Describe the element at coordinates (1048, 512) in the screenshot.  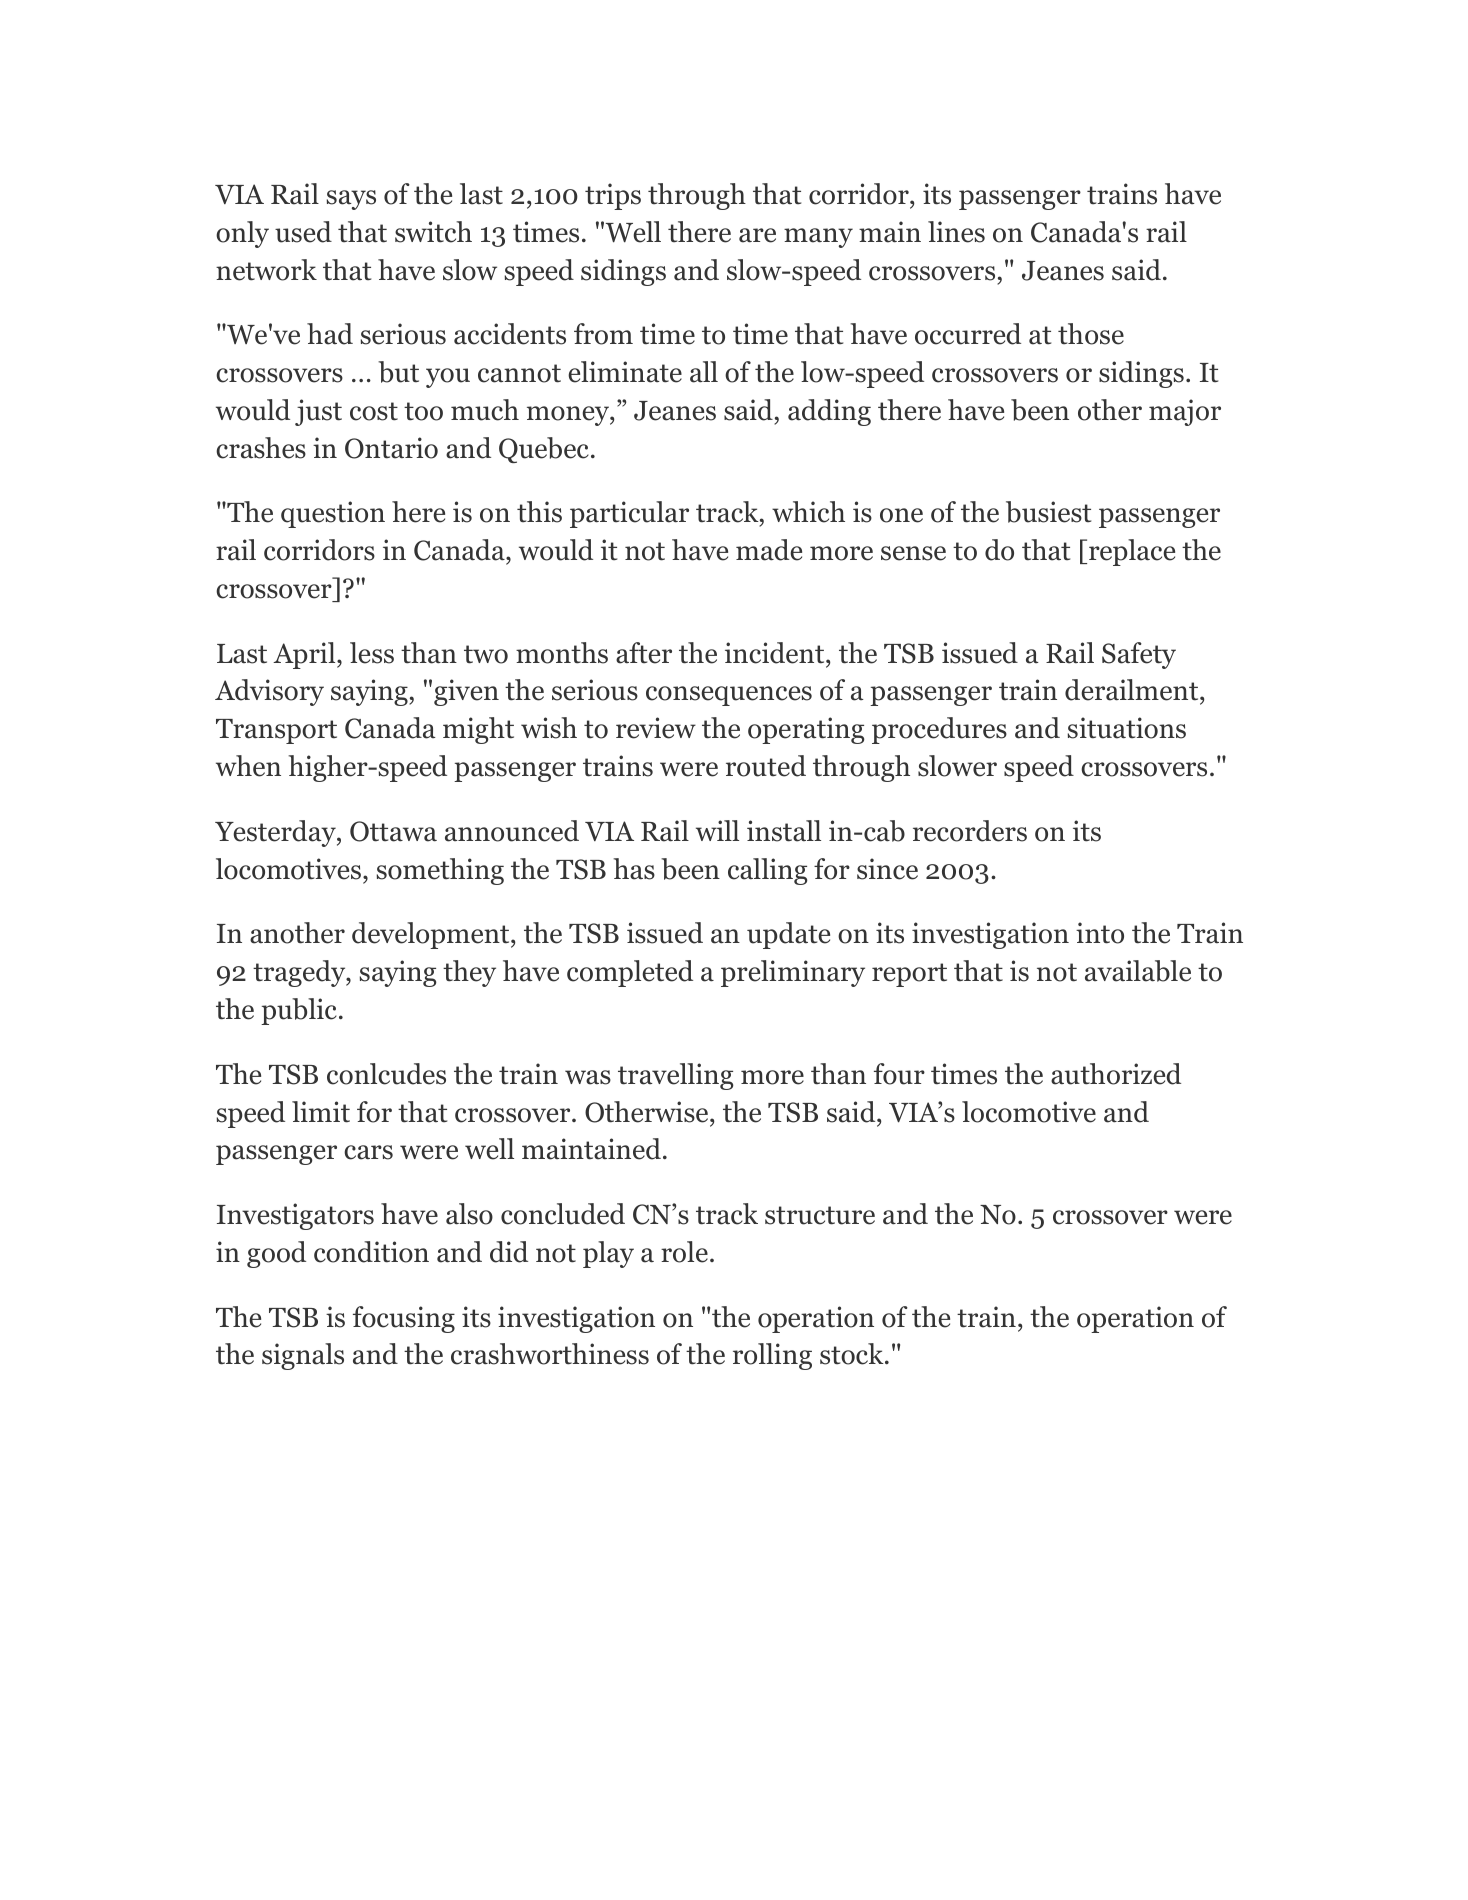
I see `busiest` at that location.
